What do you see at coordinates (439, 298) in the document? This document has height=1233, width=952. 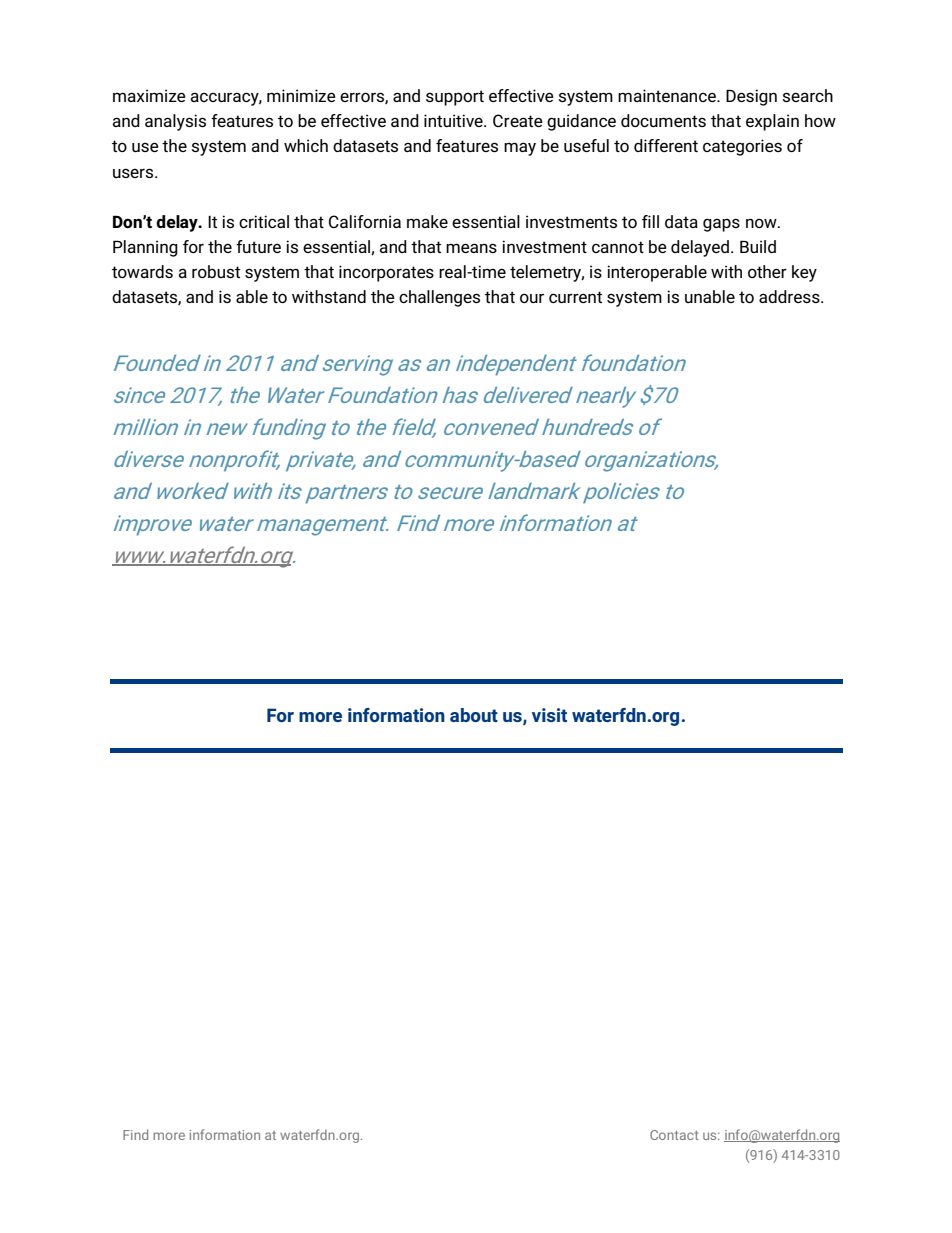 I see `challenges` at bounding box center [439, 298].
